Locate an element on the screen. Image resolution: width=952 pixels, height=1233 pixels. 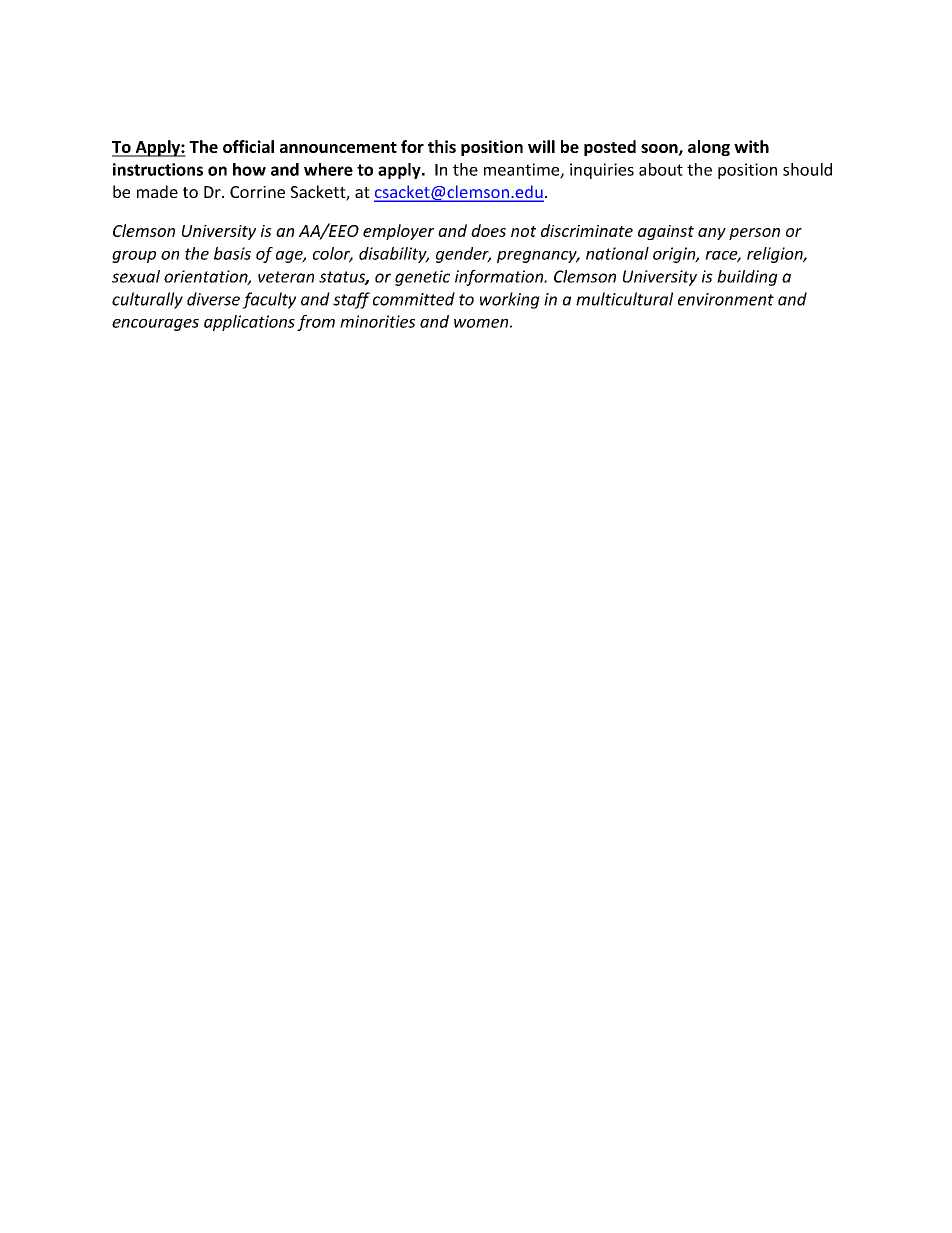
this is located at coordinates (442, 146).
